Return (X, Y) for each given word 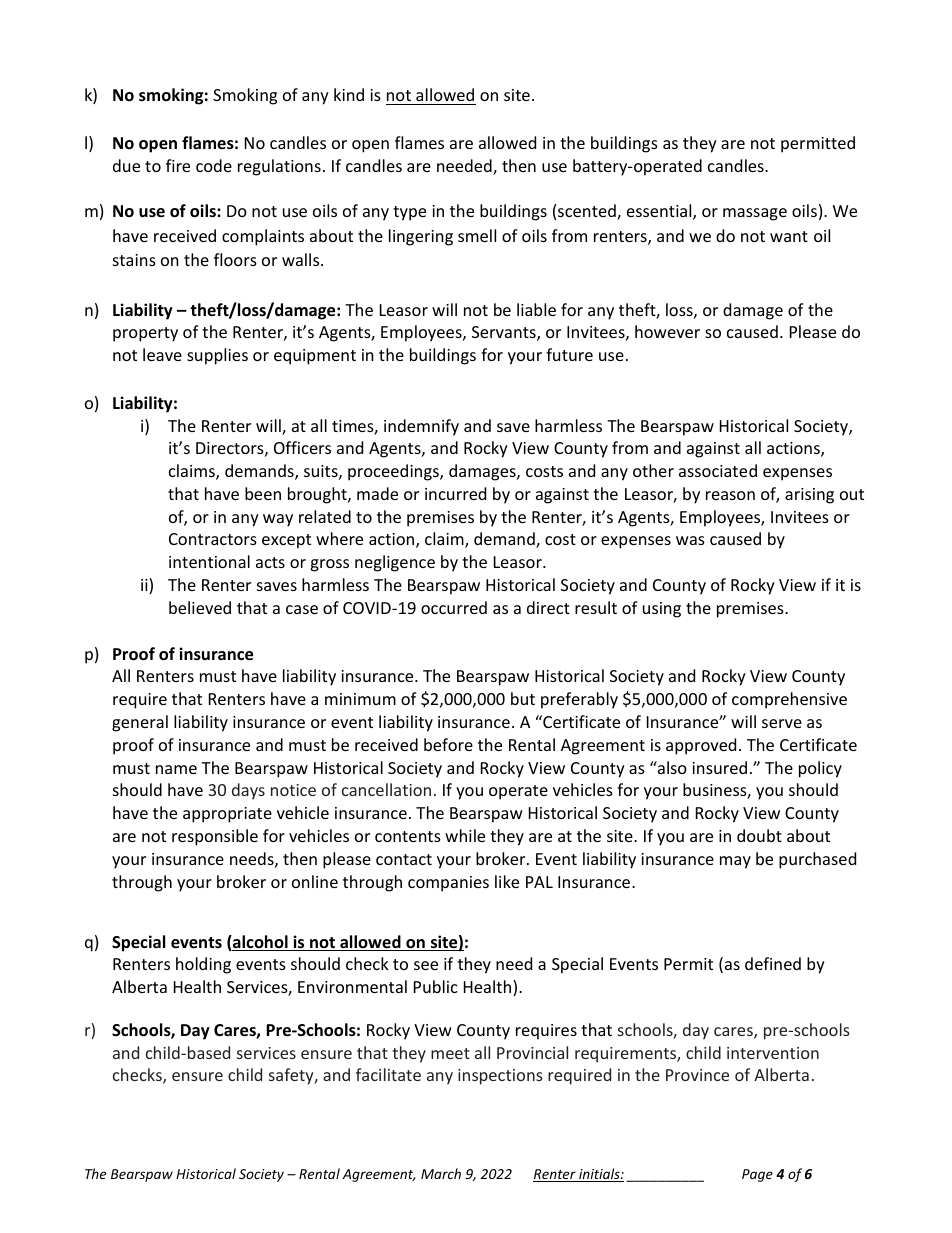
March (441, 1173)
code (214, 165)
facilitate (388, 1074)
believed (200, 607)
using (662, 610)
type (409, 213)
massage (755, 214)
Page (757, 1175)
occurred (454, 607)
